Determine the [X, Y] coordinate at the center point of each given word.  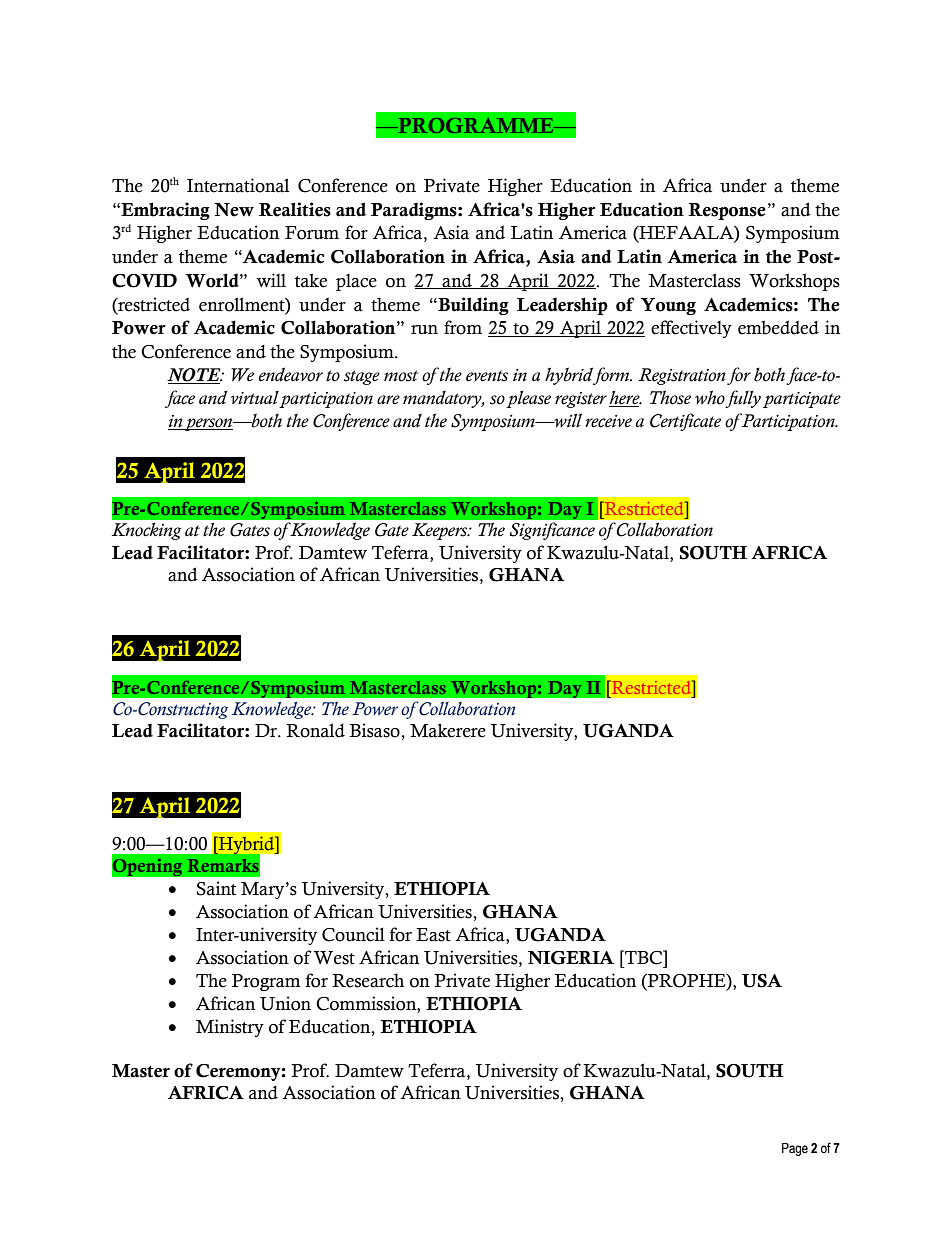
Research [368, 980]
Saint [216, 888]
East [433, 935]
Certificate [685, 422]
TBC [644, 957]
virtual [255, 398]
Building [472, 306]
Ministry [230, 1028]
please [528, 399]
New [234, 210]
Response [727, 211]
